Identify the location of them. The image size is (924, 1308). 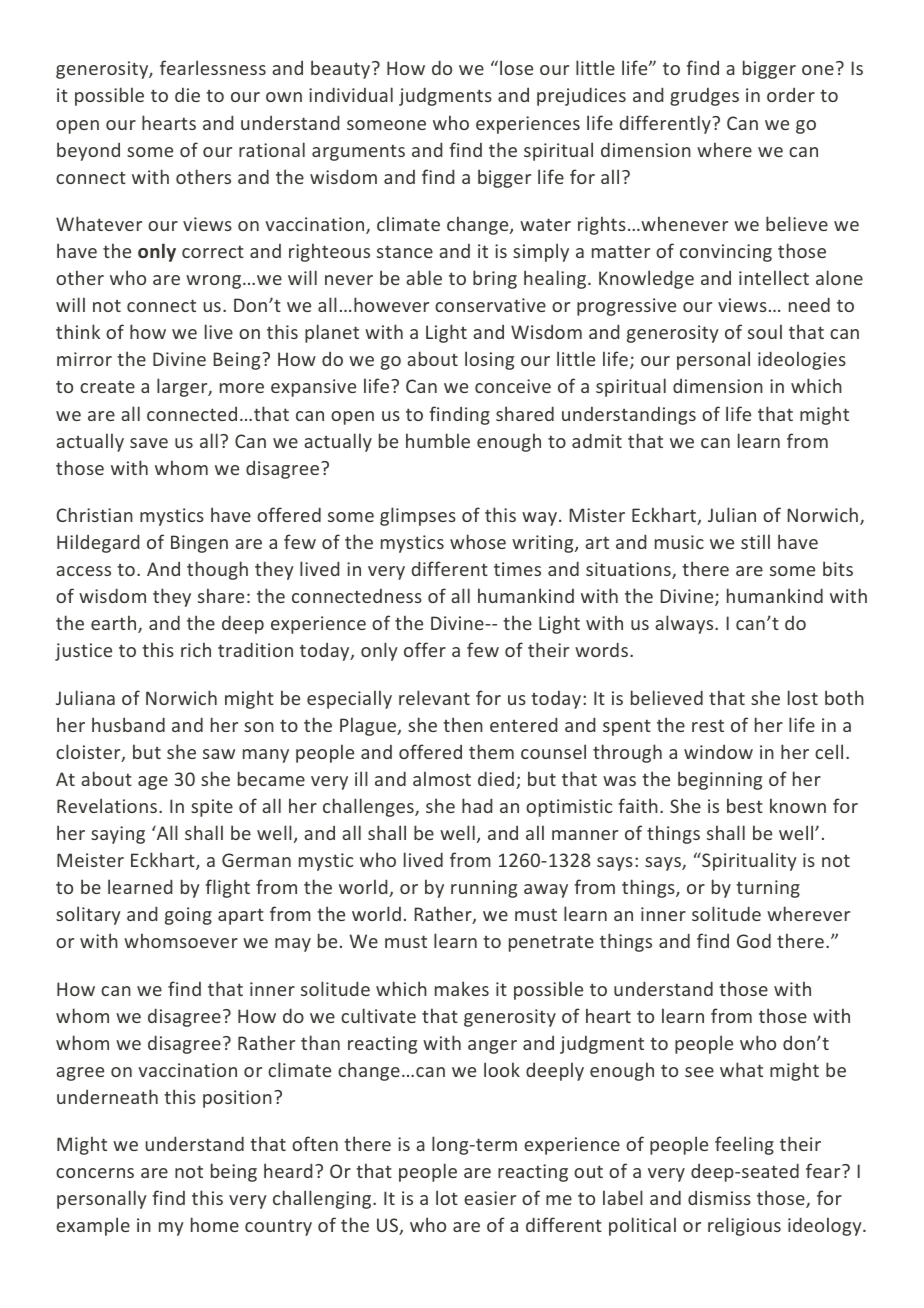
(491, 751).
